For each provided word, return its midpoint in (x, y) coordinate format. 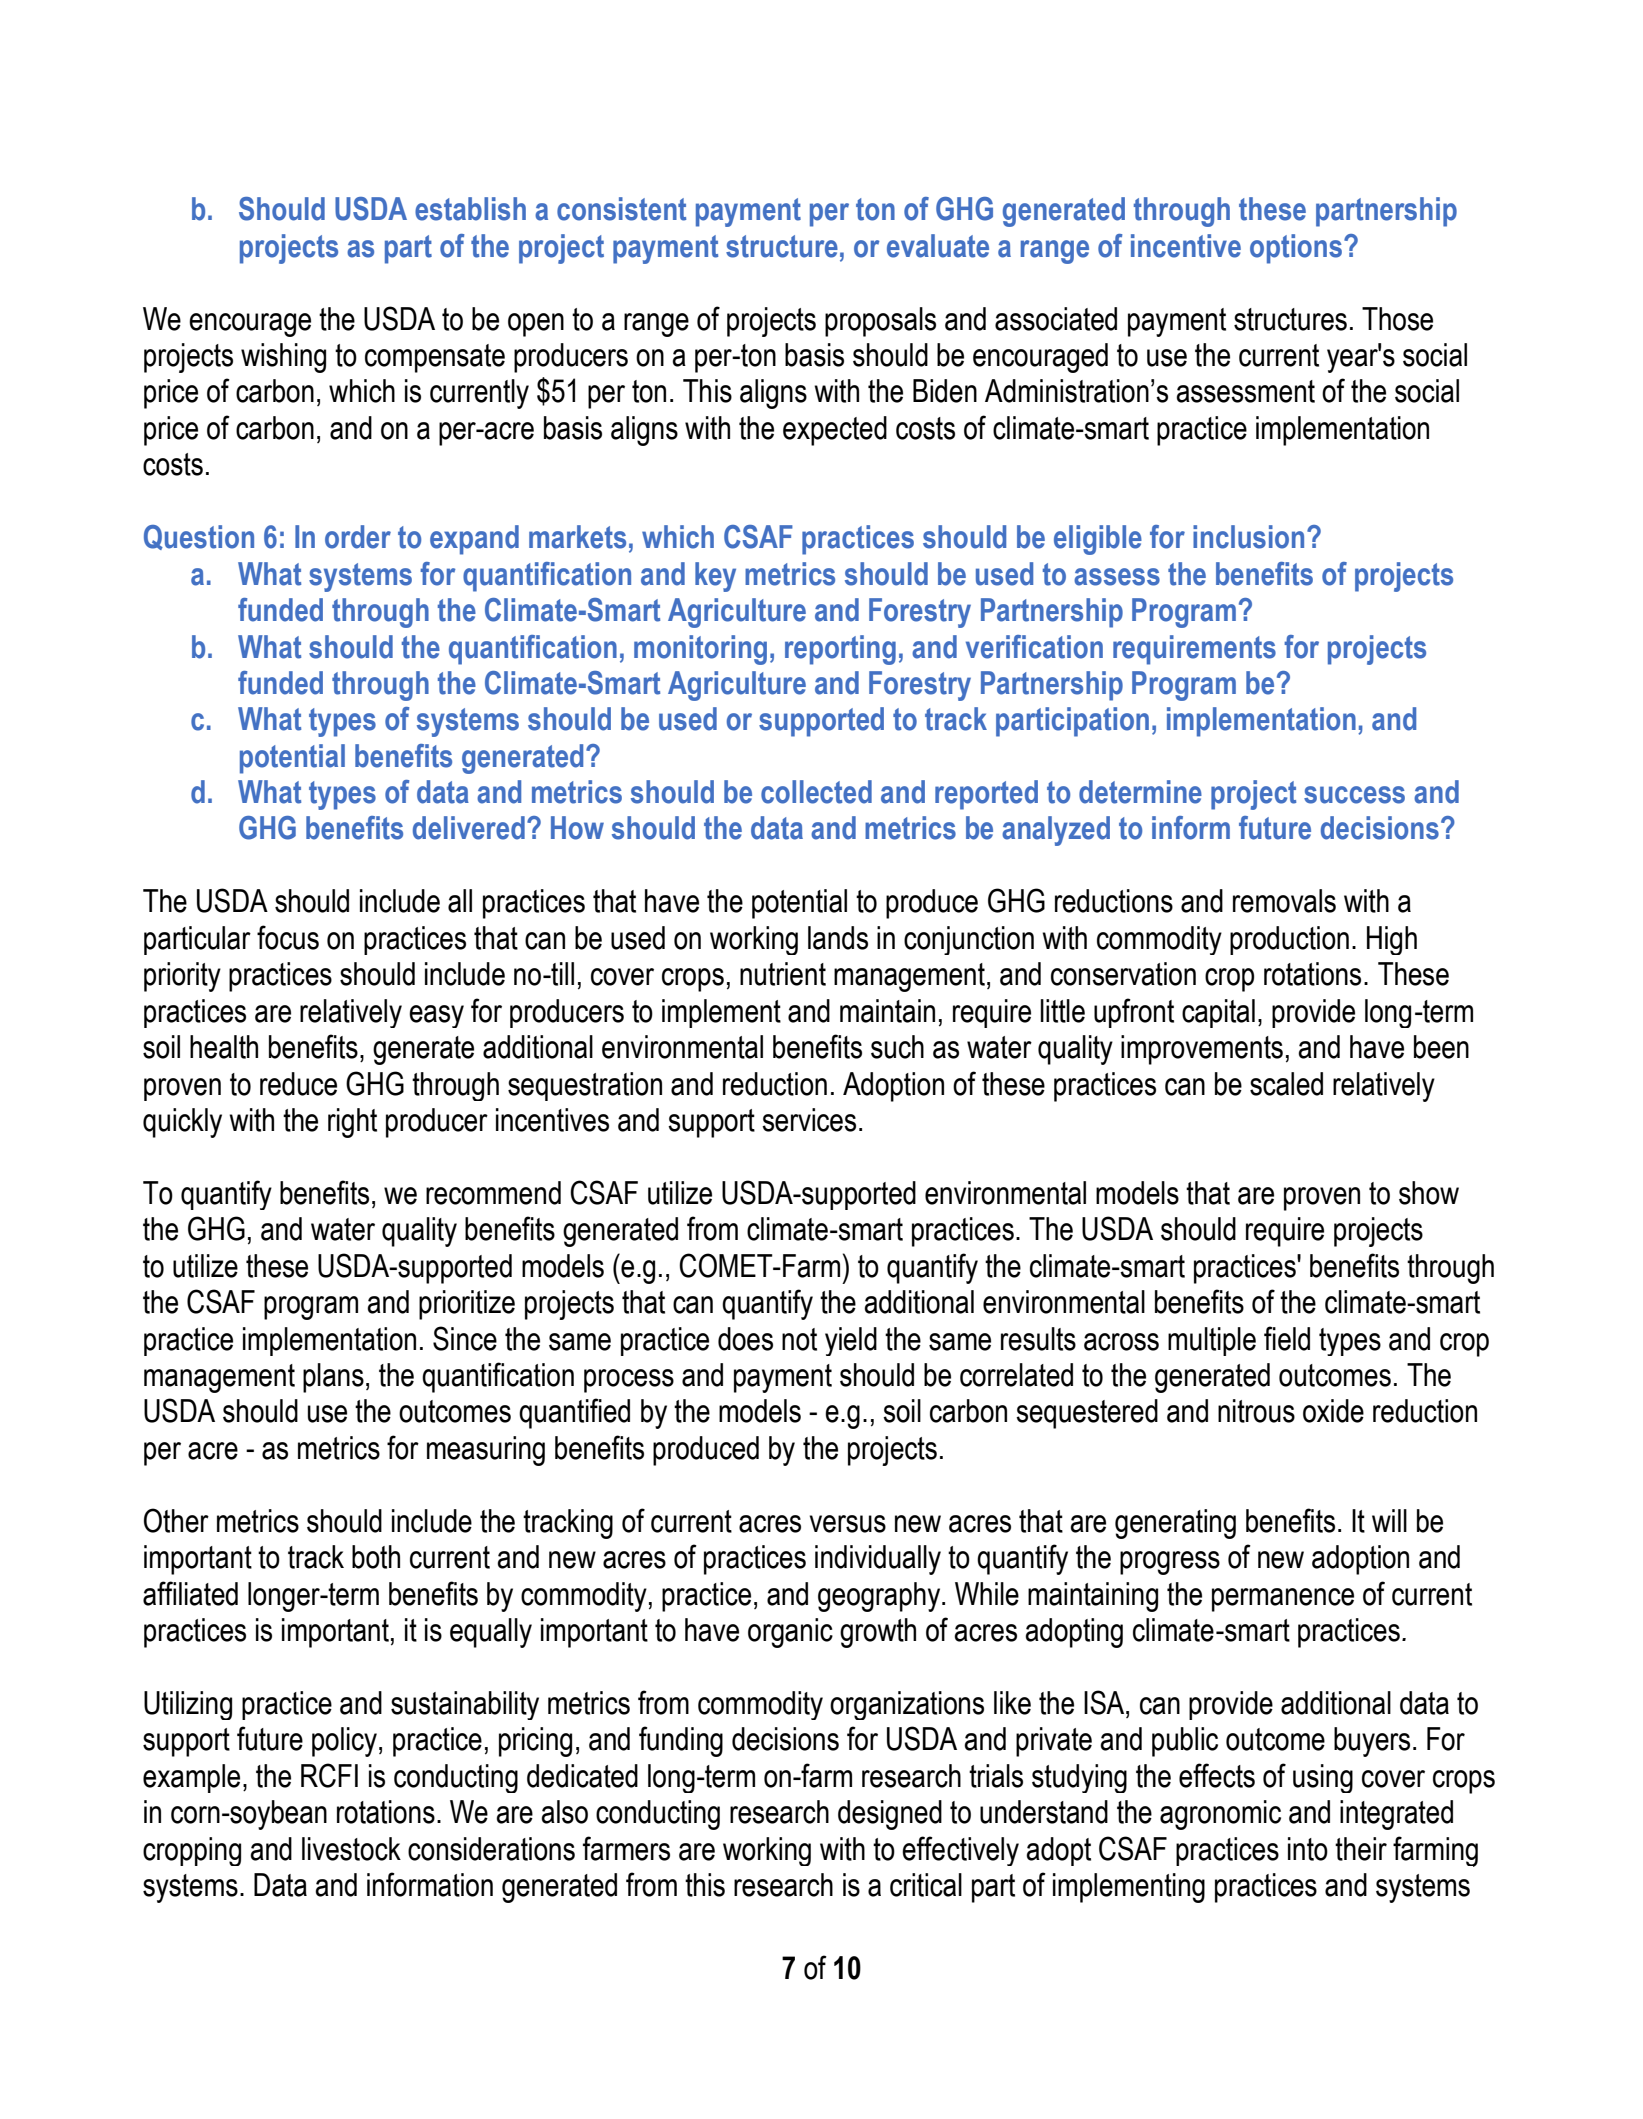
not (799, 1339)
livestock (351, 1849)
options (1296, 249)
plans (333, 1378)
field (1287, 1338)
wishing (283, 358)
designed (890, 1815)
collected (816, 792)
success (1354, 795)
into (1308, 1849)
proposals (880, 322)
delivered (469, 828)
